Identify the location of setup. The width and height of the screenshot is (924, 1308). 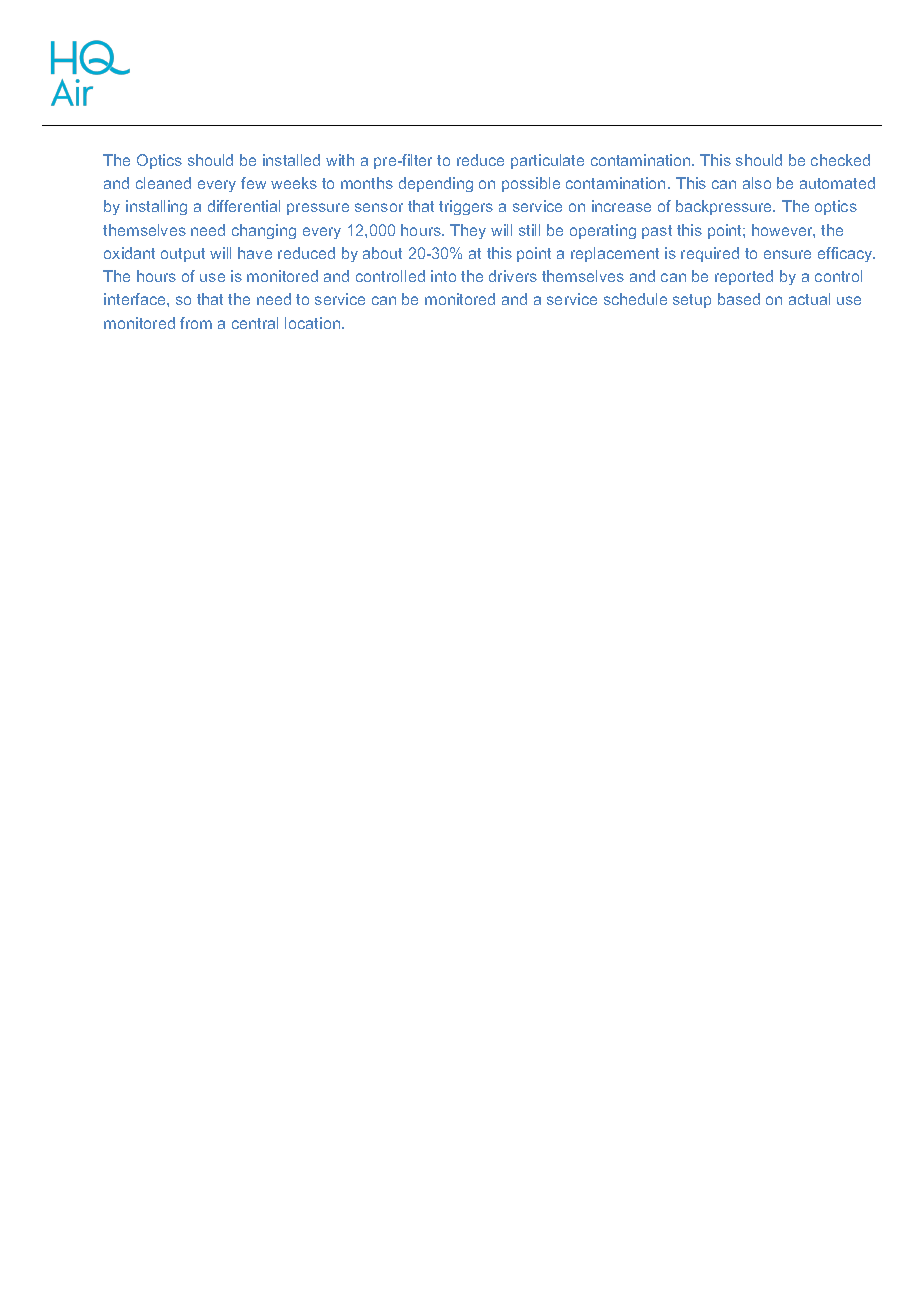
(692, 301).
